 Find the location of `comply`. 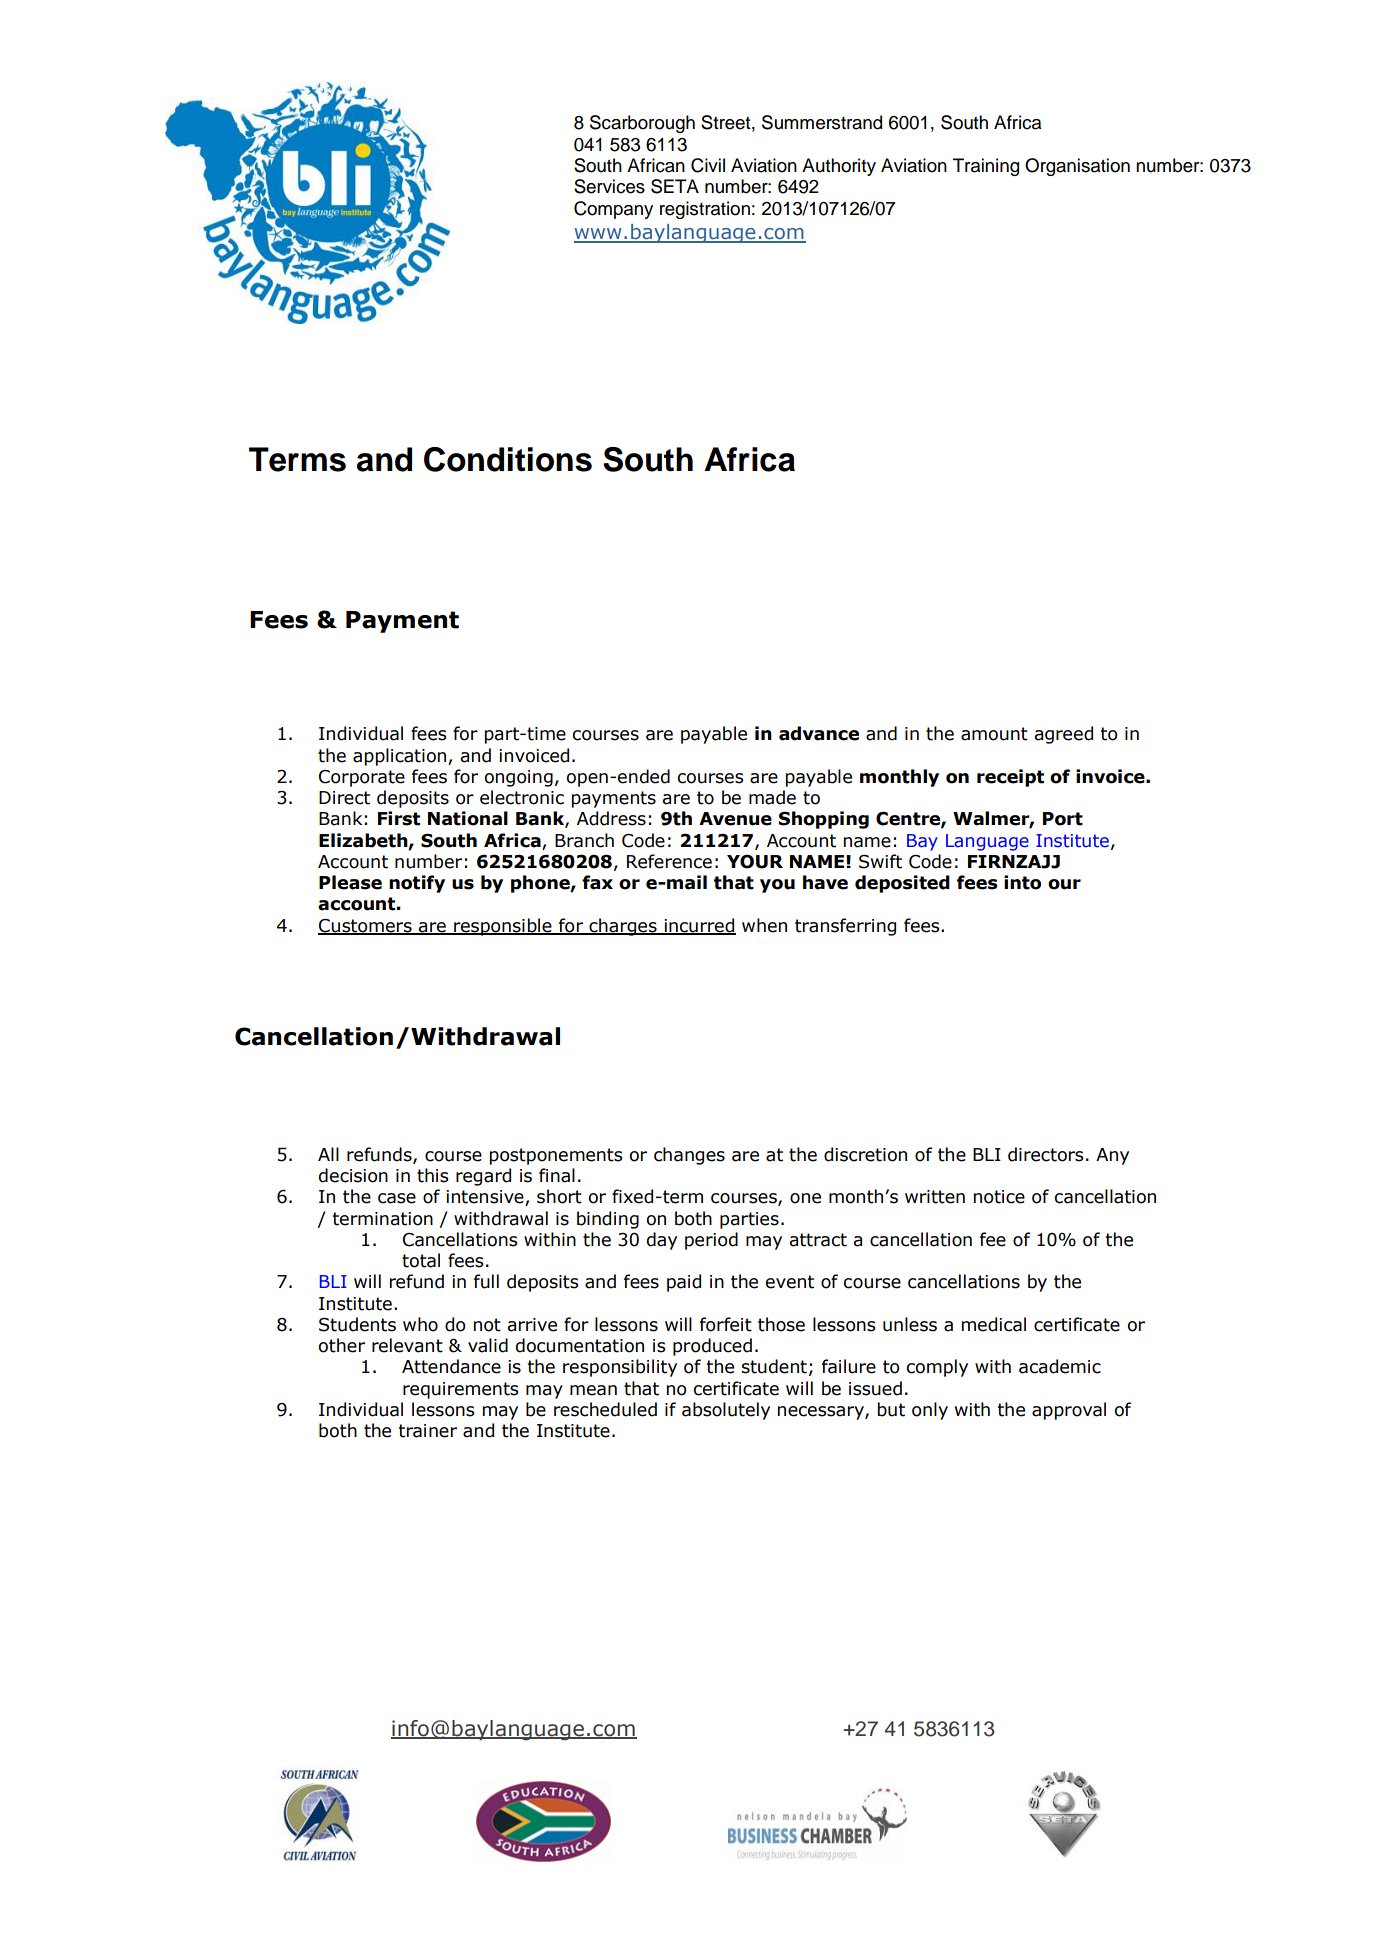

comply is located at coordinates (937, 1368).
